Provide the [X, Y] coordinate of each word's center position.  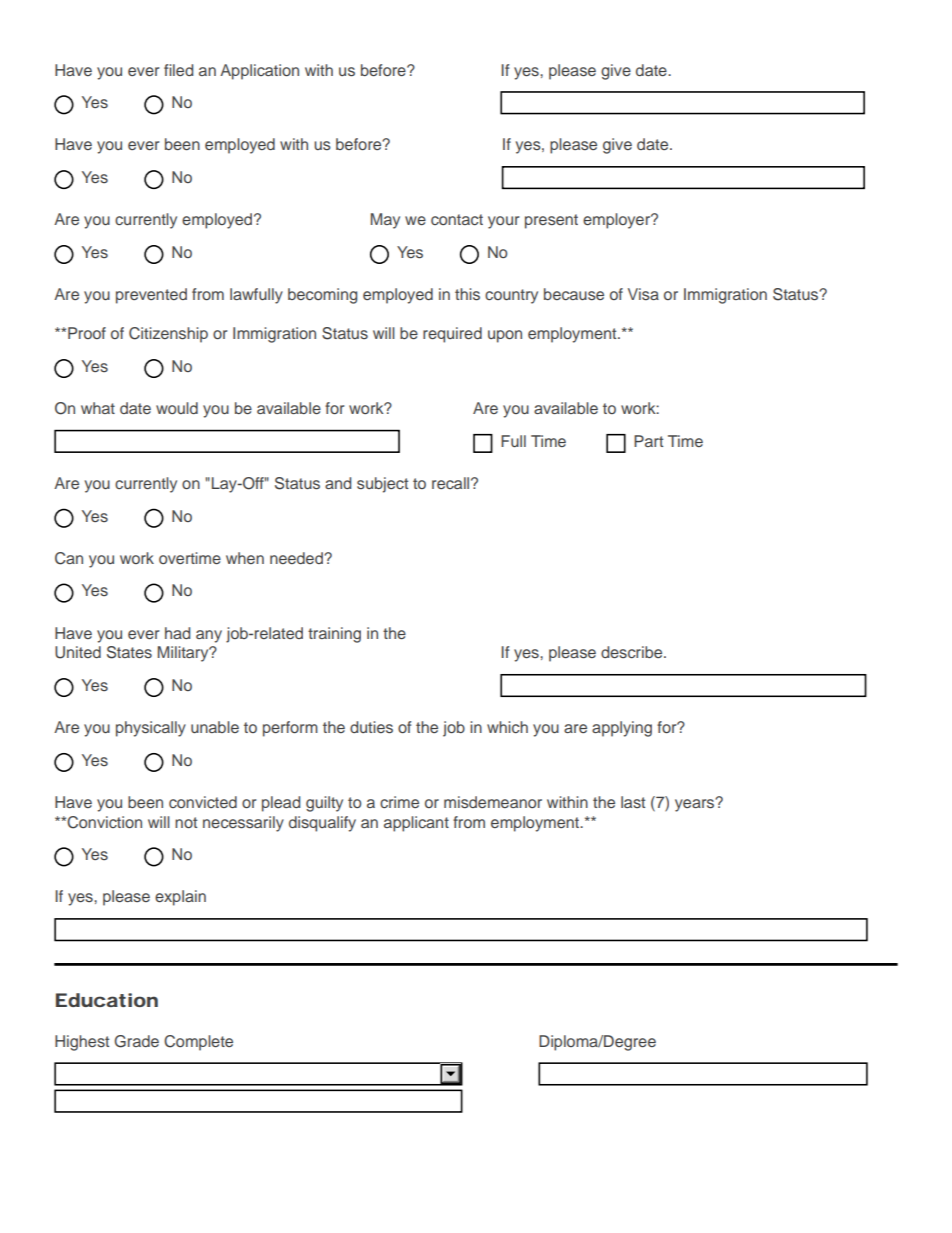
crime [399, 802]
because [574, 294]
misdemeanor [493, 802]
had [177, 633]
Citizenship [168, 335]
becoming [322, 296]
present [551, 221]
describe [633, 652]
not [186, 822]
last [633, 802]
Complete [198, 1043]
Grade [136, 1041]
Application [259, 72]
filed [178, 70]
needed [297, 558]
